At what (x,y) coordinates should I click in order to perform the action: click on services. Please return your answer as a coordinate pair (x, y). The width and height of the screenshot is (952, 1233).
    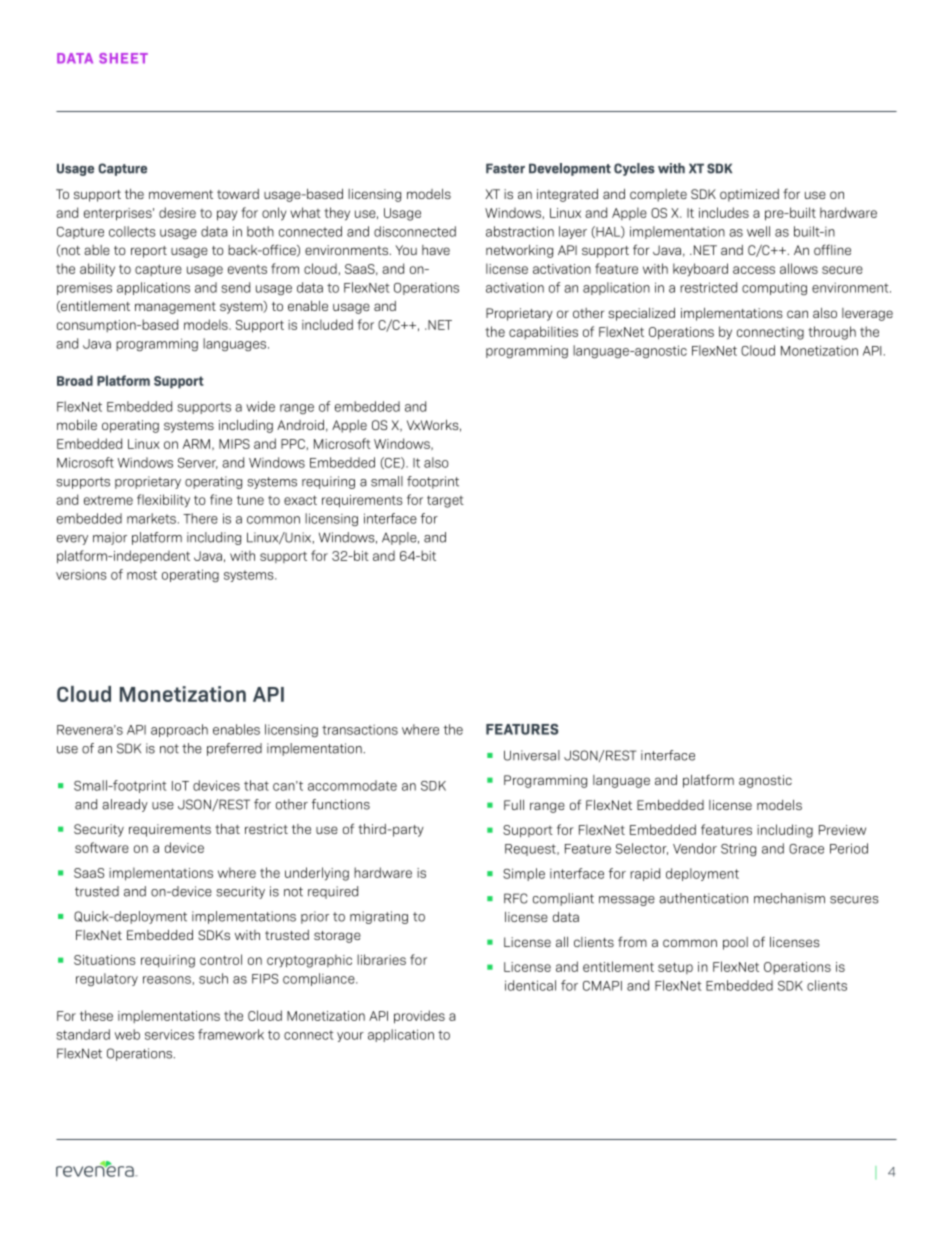
    Looking at the image, I should click on (169, 1034).
